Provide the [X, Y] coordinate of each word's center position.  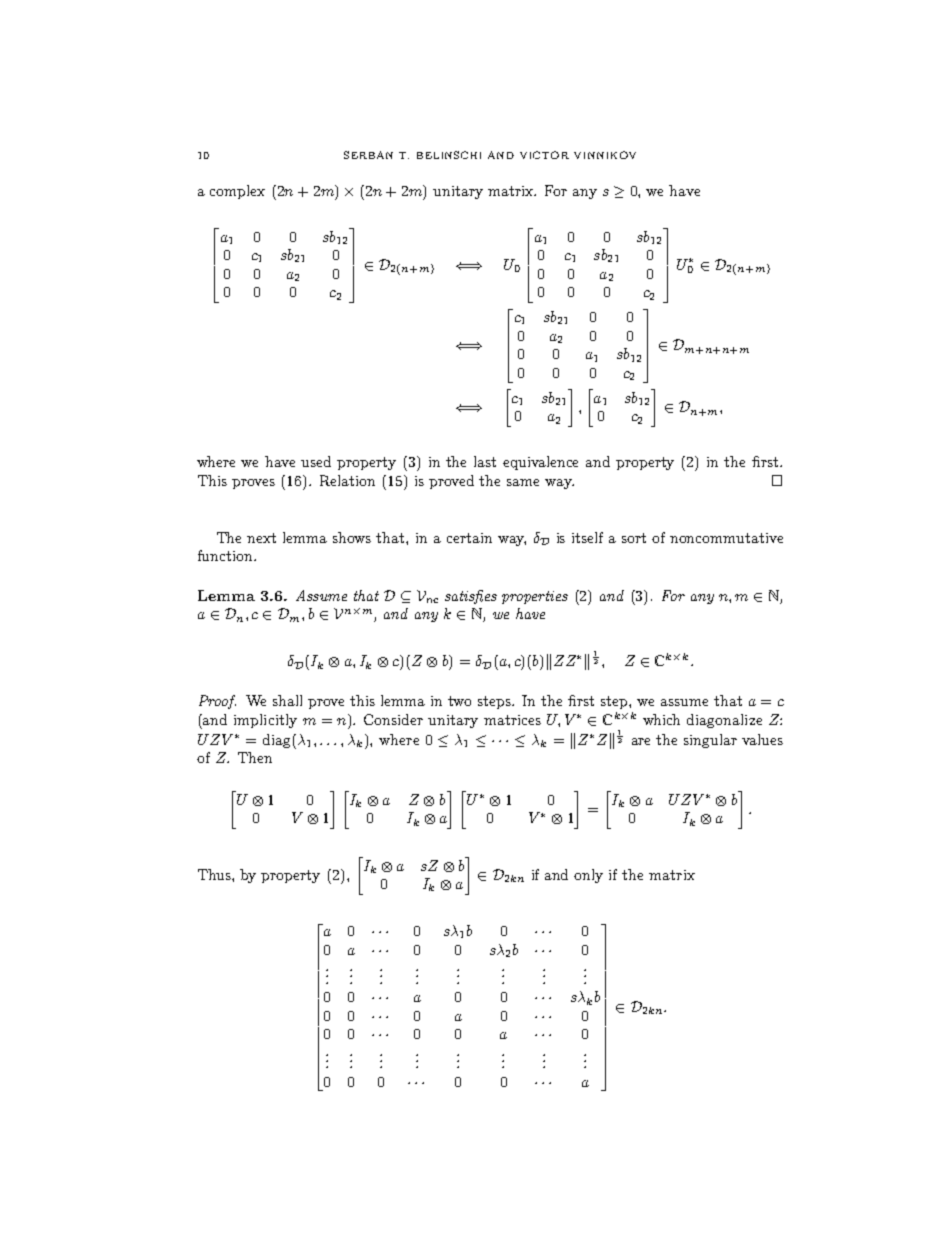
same [523, 482]
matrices [512, 720]
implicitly [265, 721]
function [226, 555]
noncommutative [726, 538]
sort [634, 538]
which [661, 719]
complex [237, 192]
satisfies [471, 597]
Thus [215, 874]
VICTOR [544, 155]
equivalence [540, 463]
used [316, 461]
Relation [347, 480]
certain [469, 538]
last [485, 461]
